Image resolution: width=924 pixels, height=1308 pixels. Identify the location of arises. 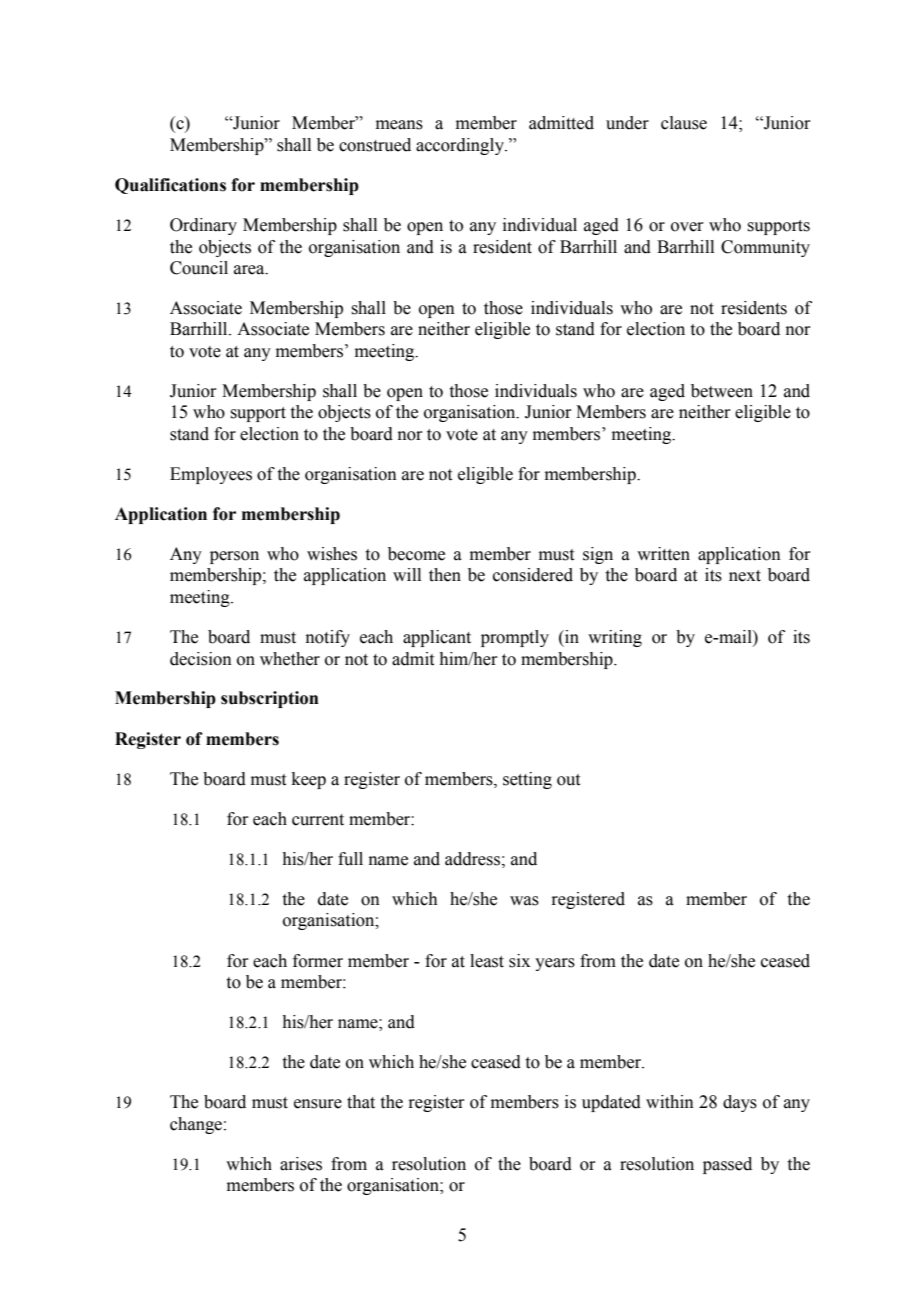
(301, 1164).
